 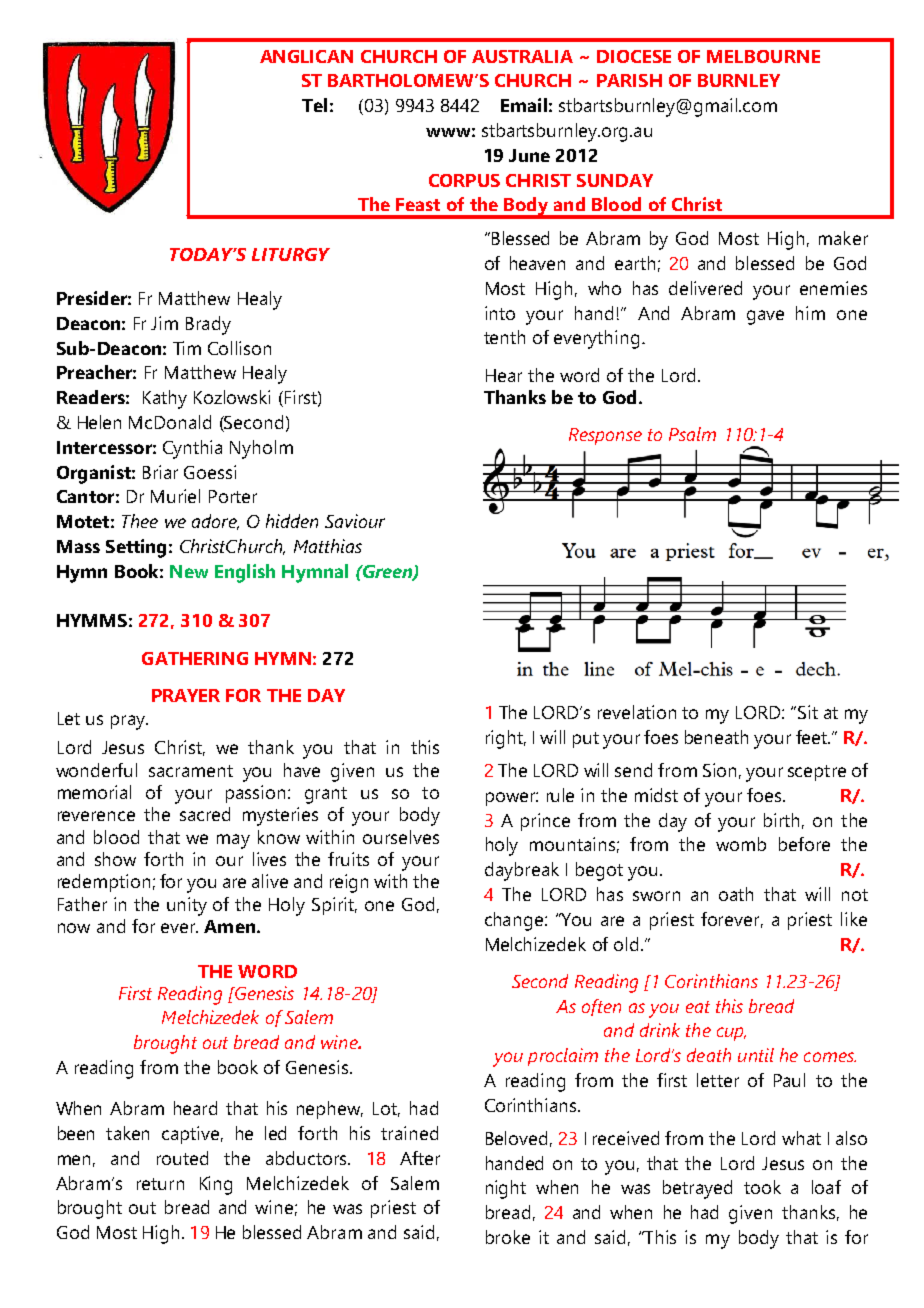 What do you see at coordinates (160, 1184) in the screenshot?
I see `return` at bounding box center [160, 1184].
